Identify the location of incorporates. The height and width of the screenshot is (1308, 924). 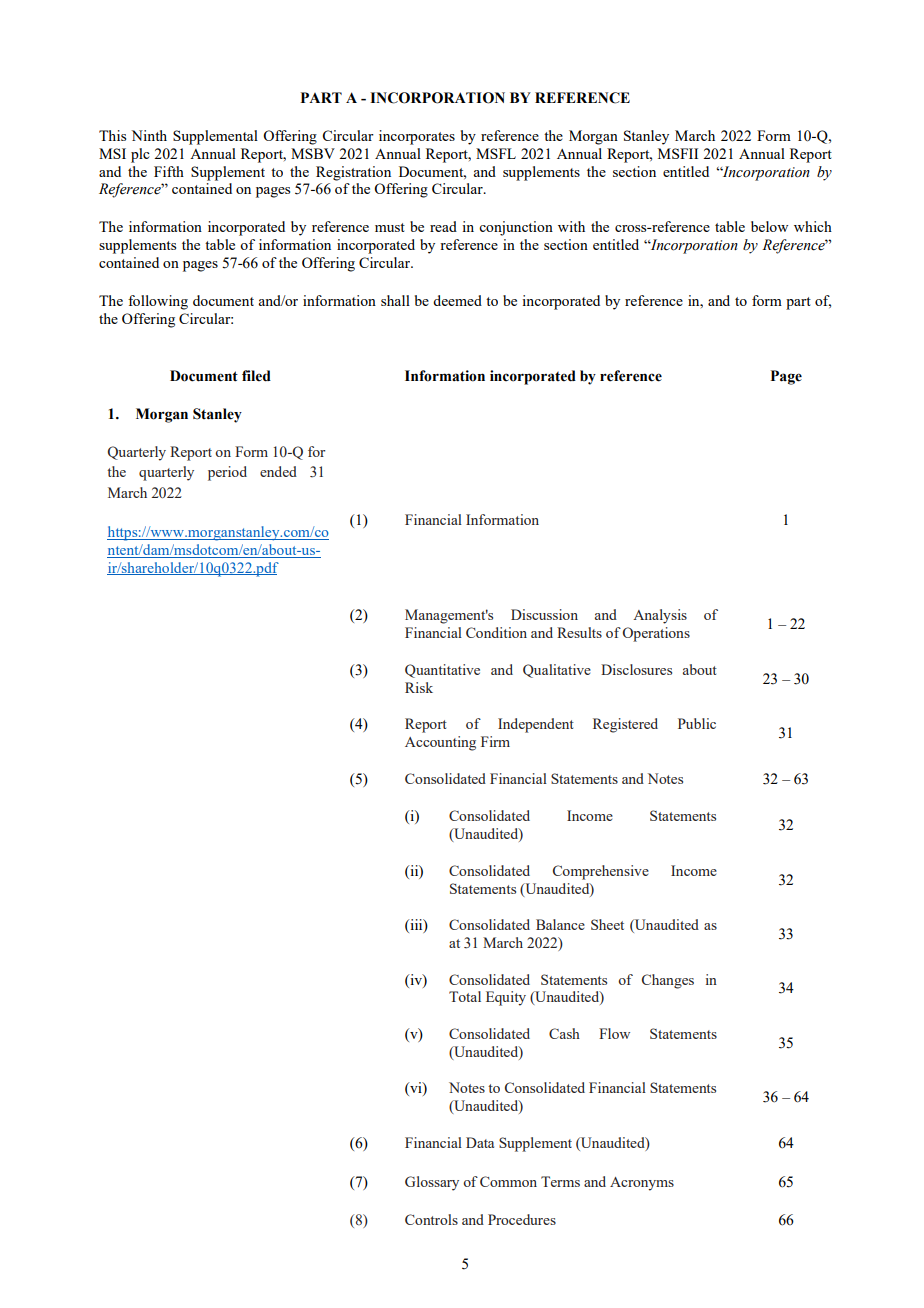
(417, 137).
